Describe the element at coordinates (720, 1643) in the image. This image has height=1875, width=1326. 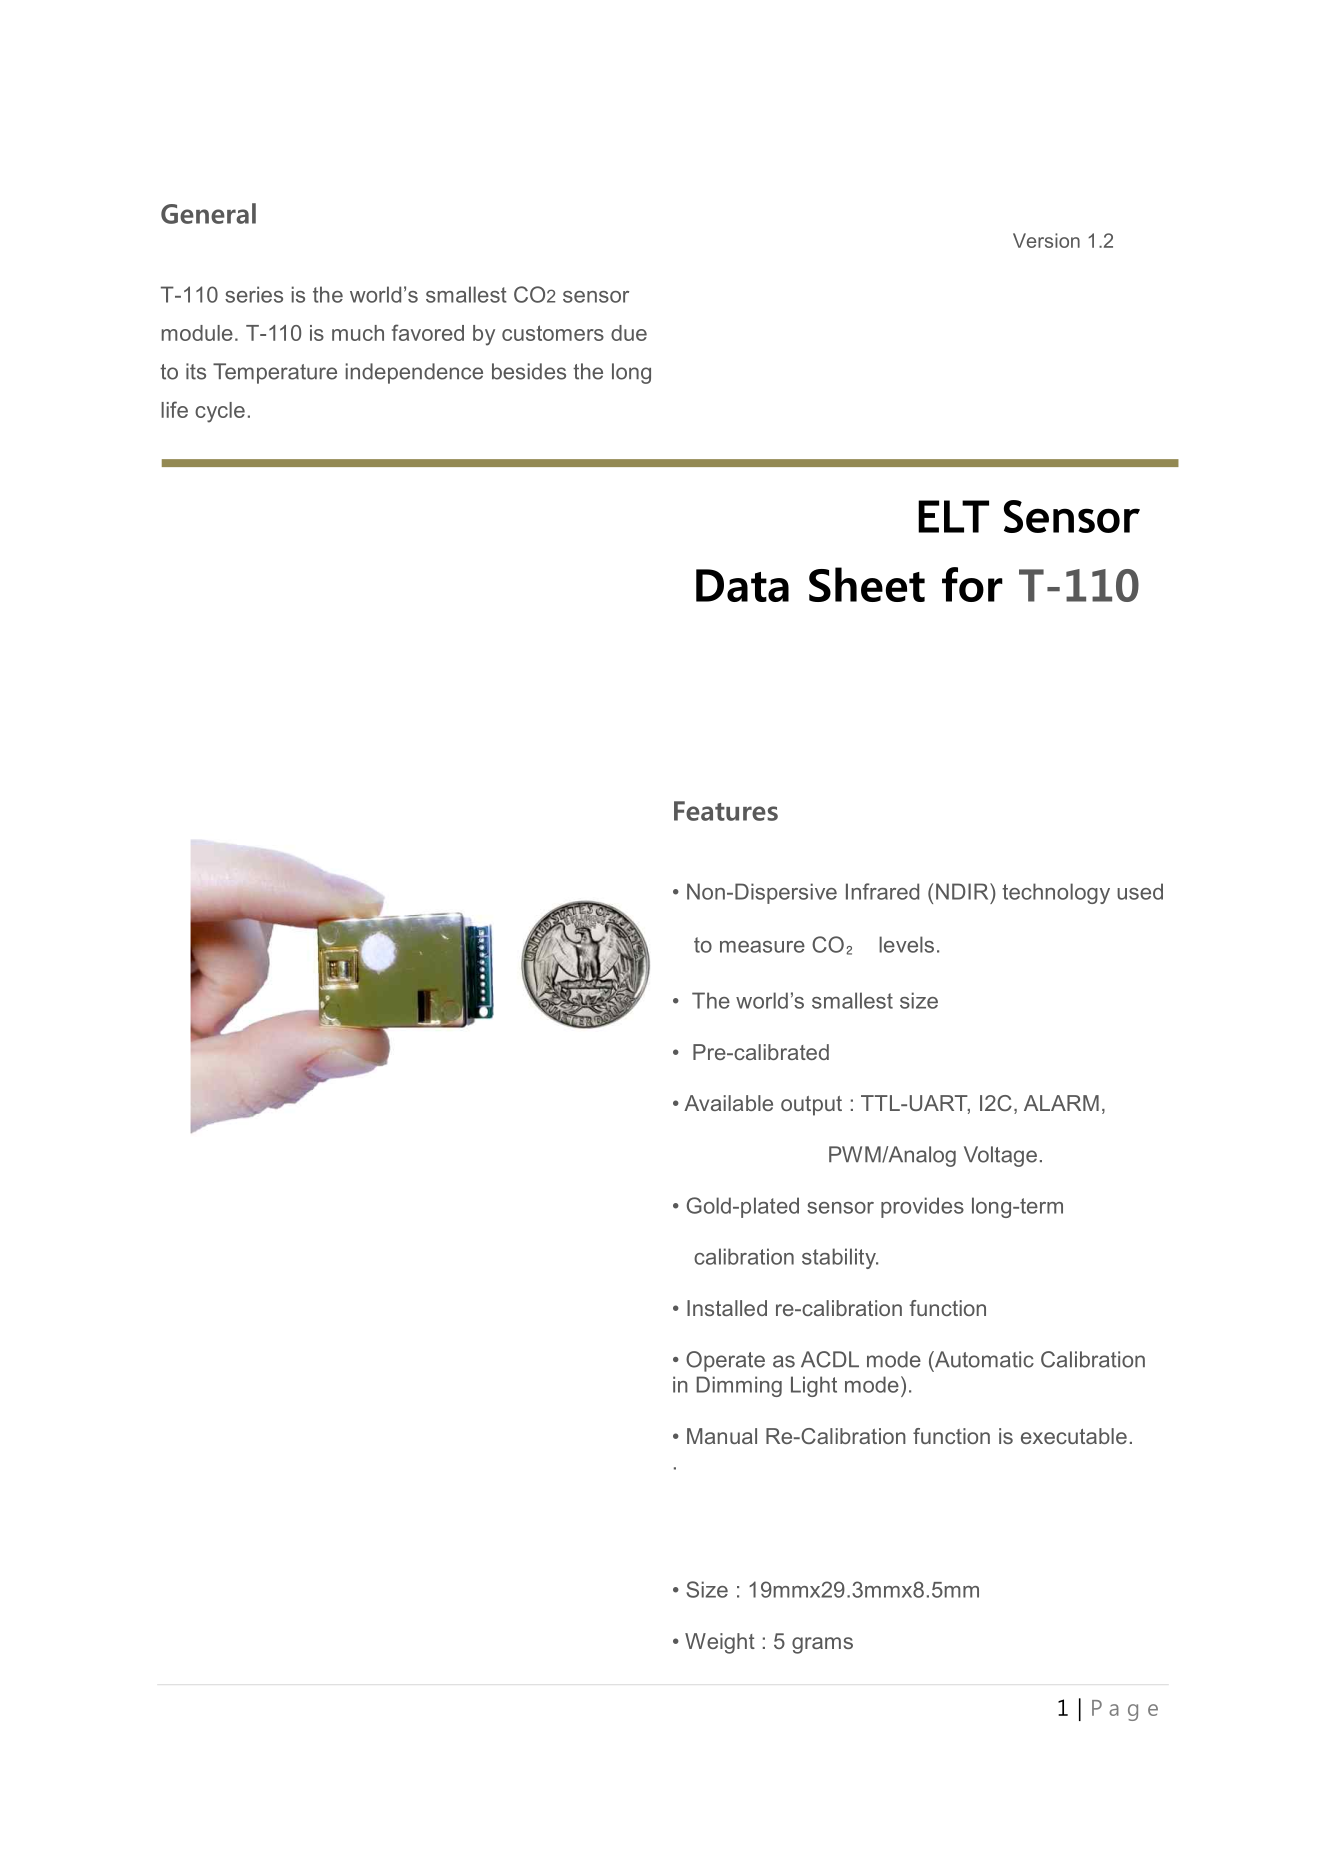
I see `Weight` at that location.
